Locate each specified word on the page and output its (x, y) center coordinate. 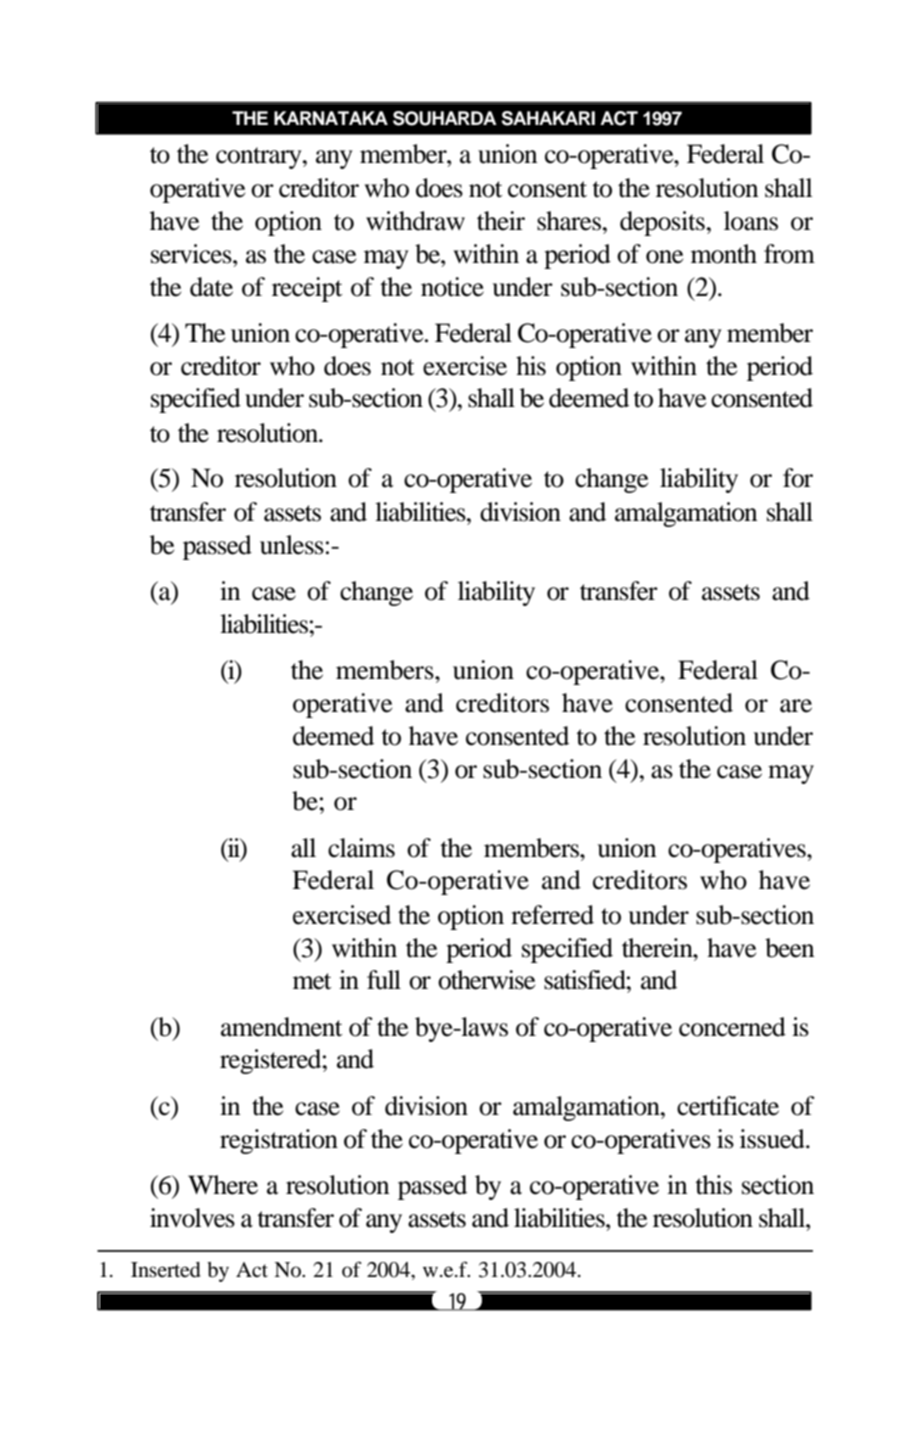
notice (452, 287)
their (501, 221)
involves (192, 1218)
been (790, 948)
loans (751, 221)
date (211, 287)
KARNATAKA (331, 118)
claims (361, 848)
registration (279, 1141)
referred (552, 915)
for (798, 478)
